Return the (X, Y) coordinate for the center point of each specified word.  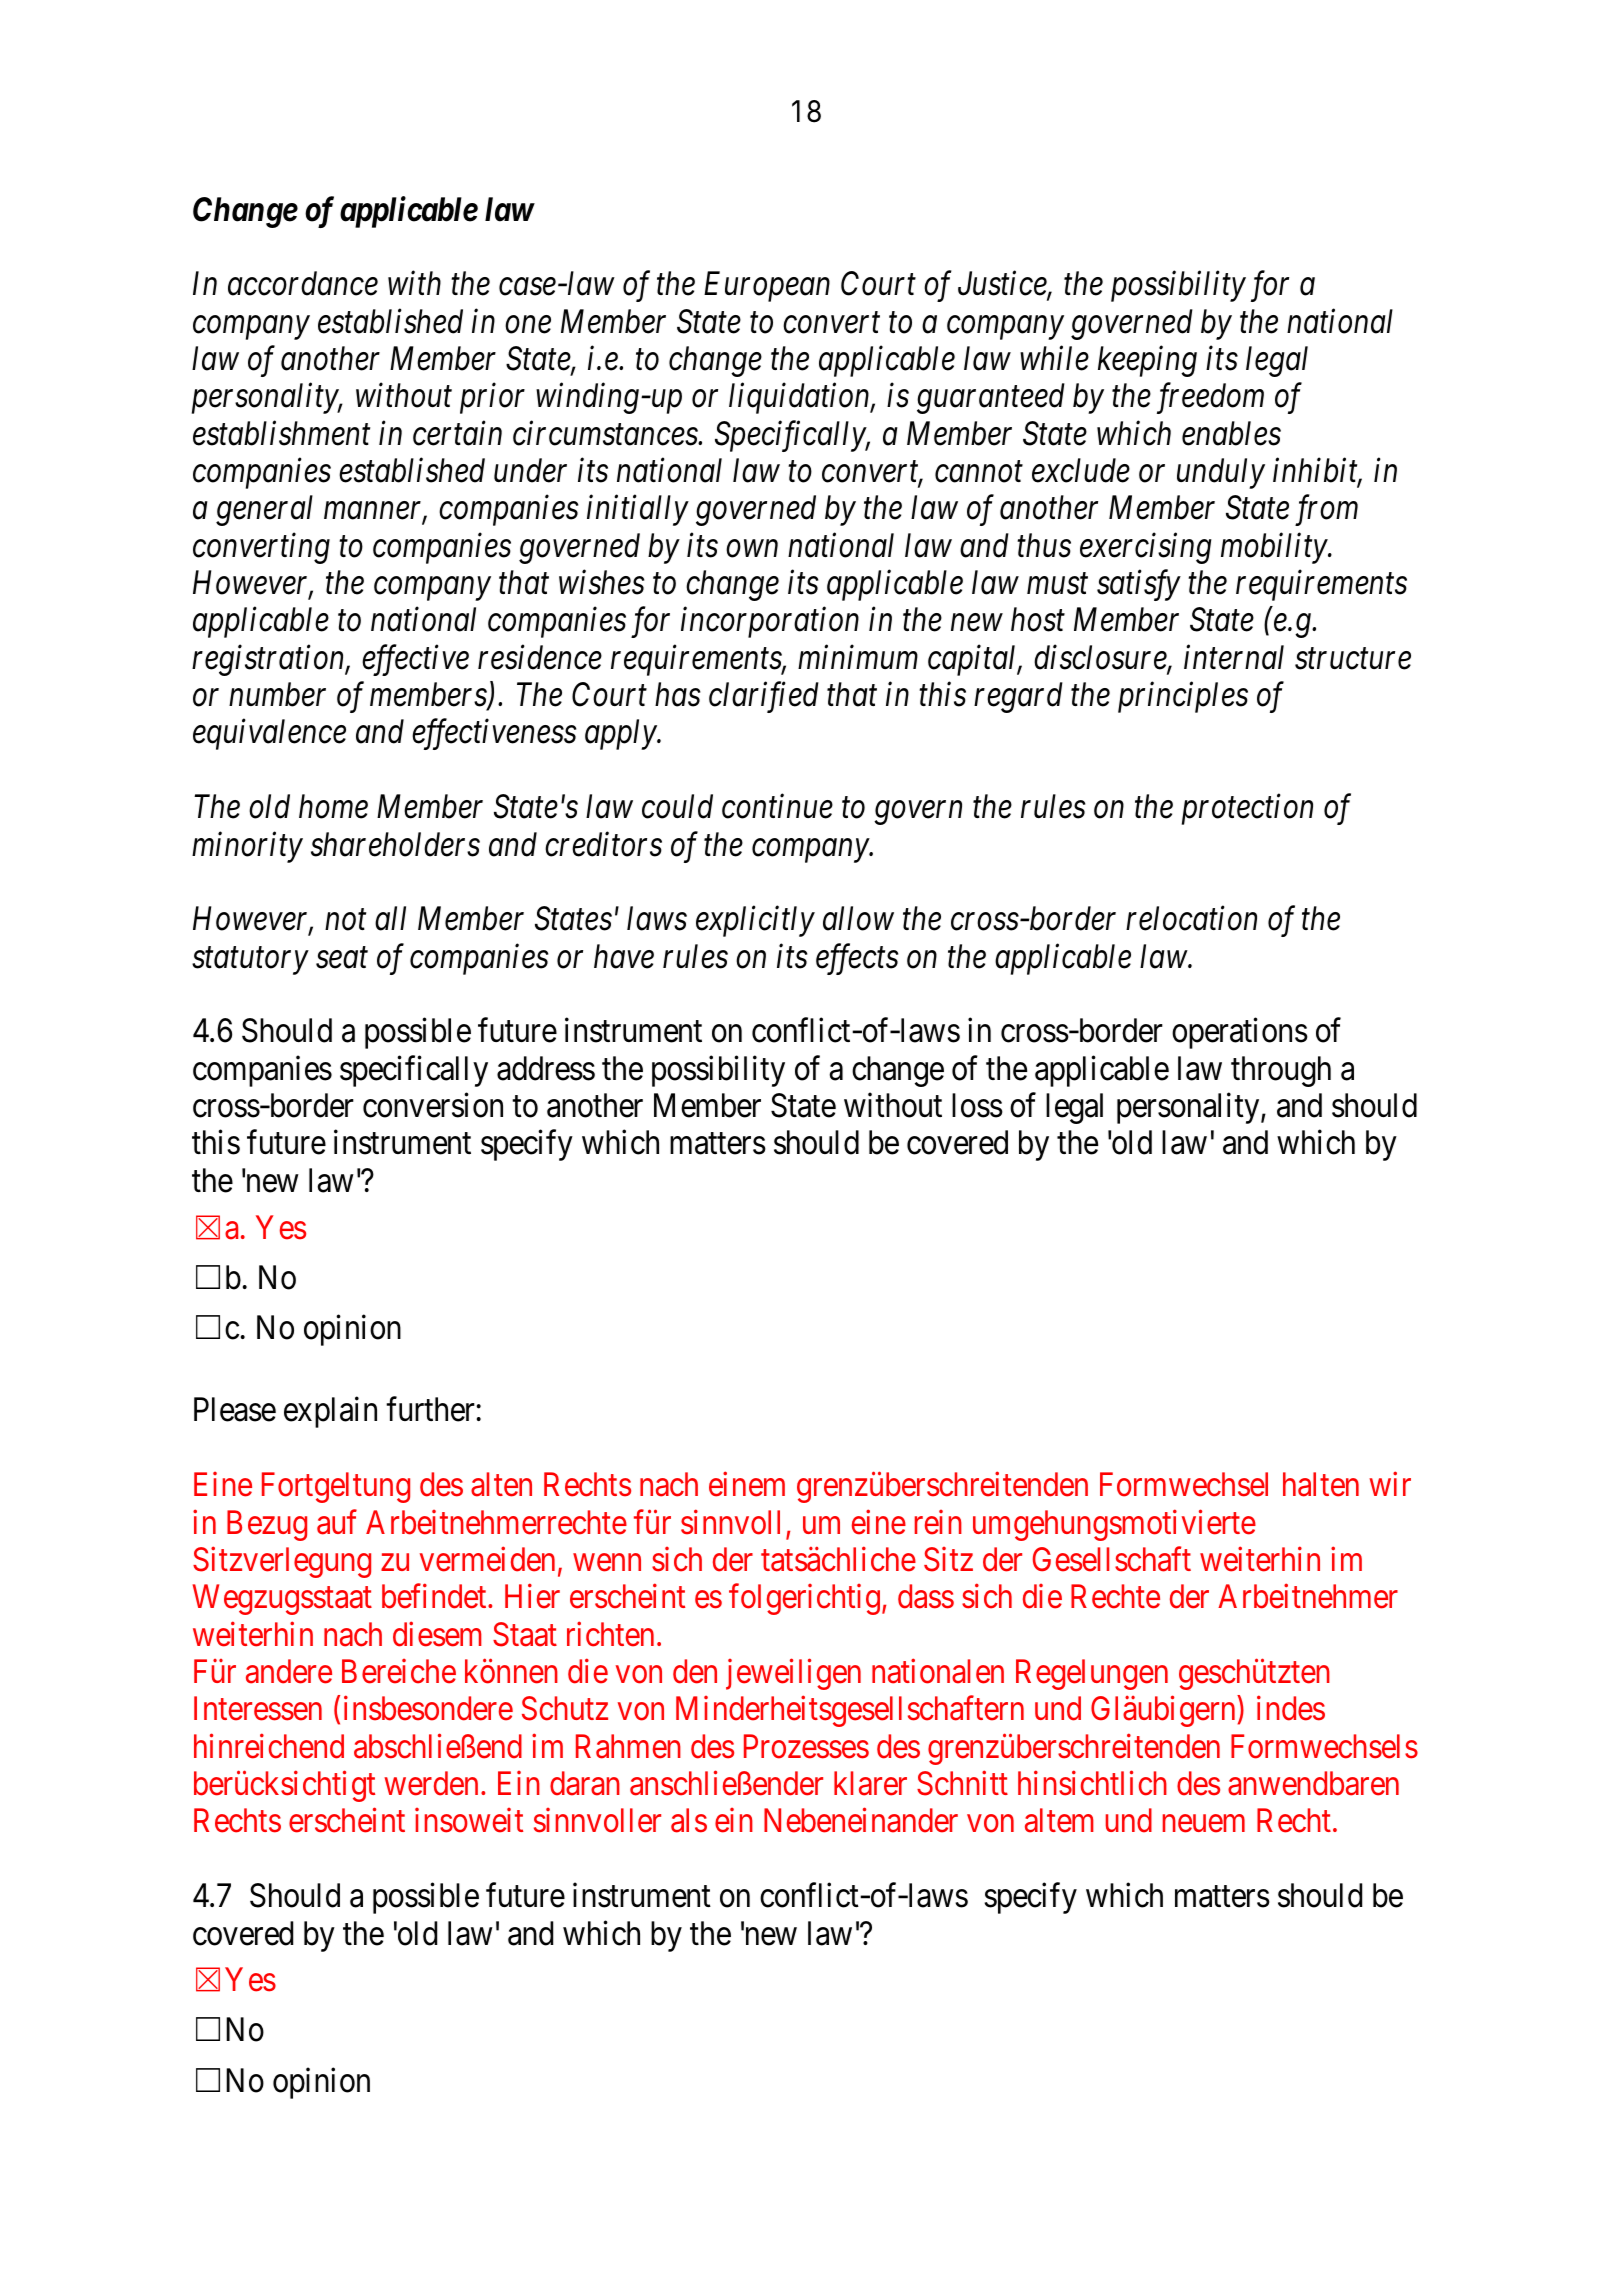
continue (777, 807)
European (767, 287)
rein (938, 1522)
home (333, 806)
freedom (1210, 398)
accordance (303, 283)
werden (431, 1783)
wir (1390, 1484)
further (431, 1409)
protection (1247, 810)
